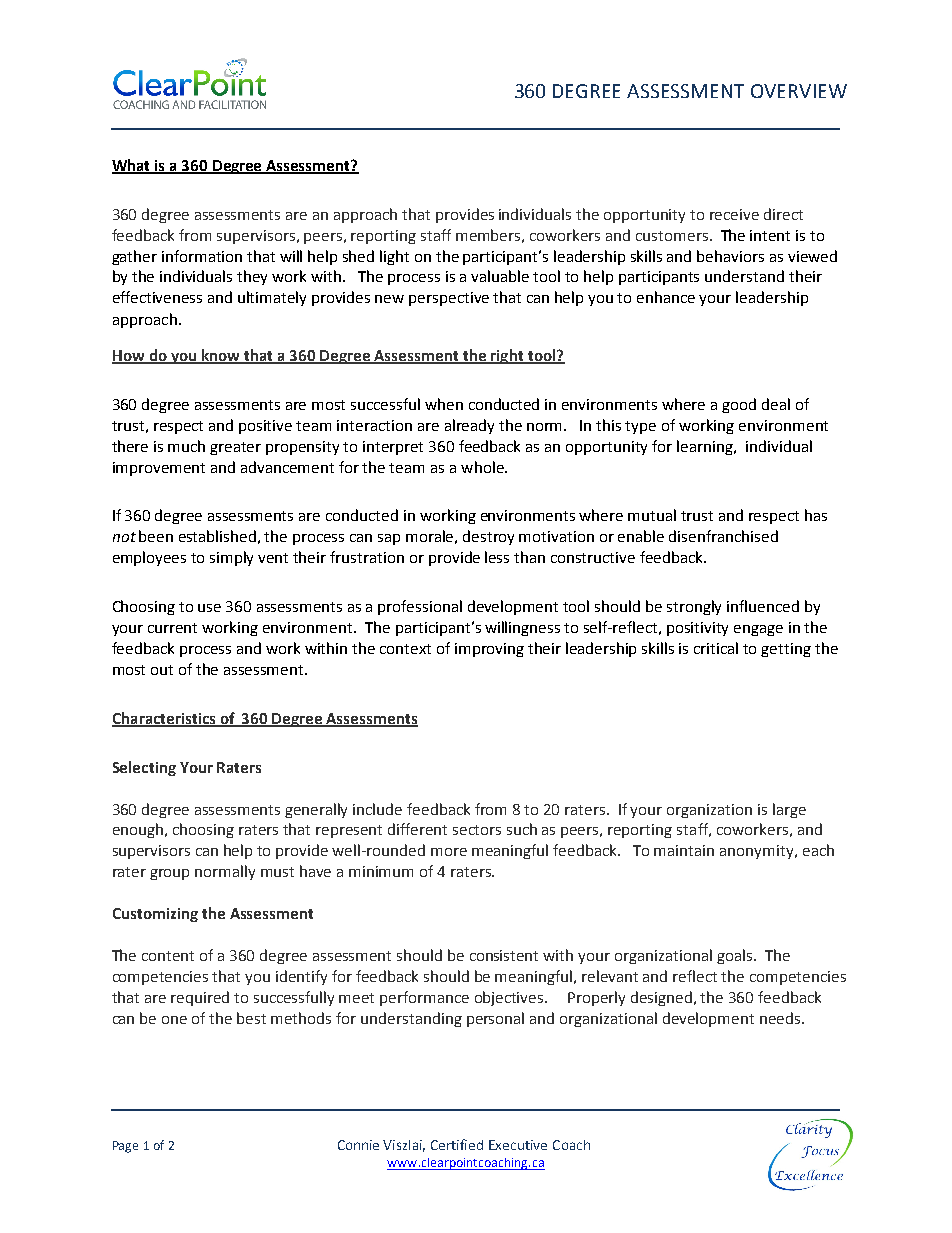  I want to click on Page, so click(125, 1147).
